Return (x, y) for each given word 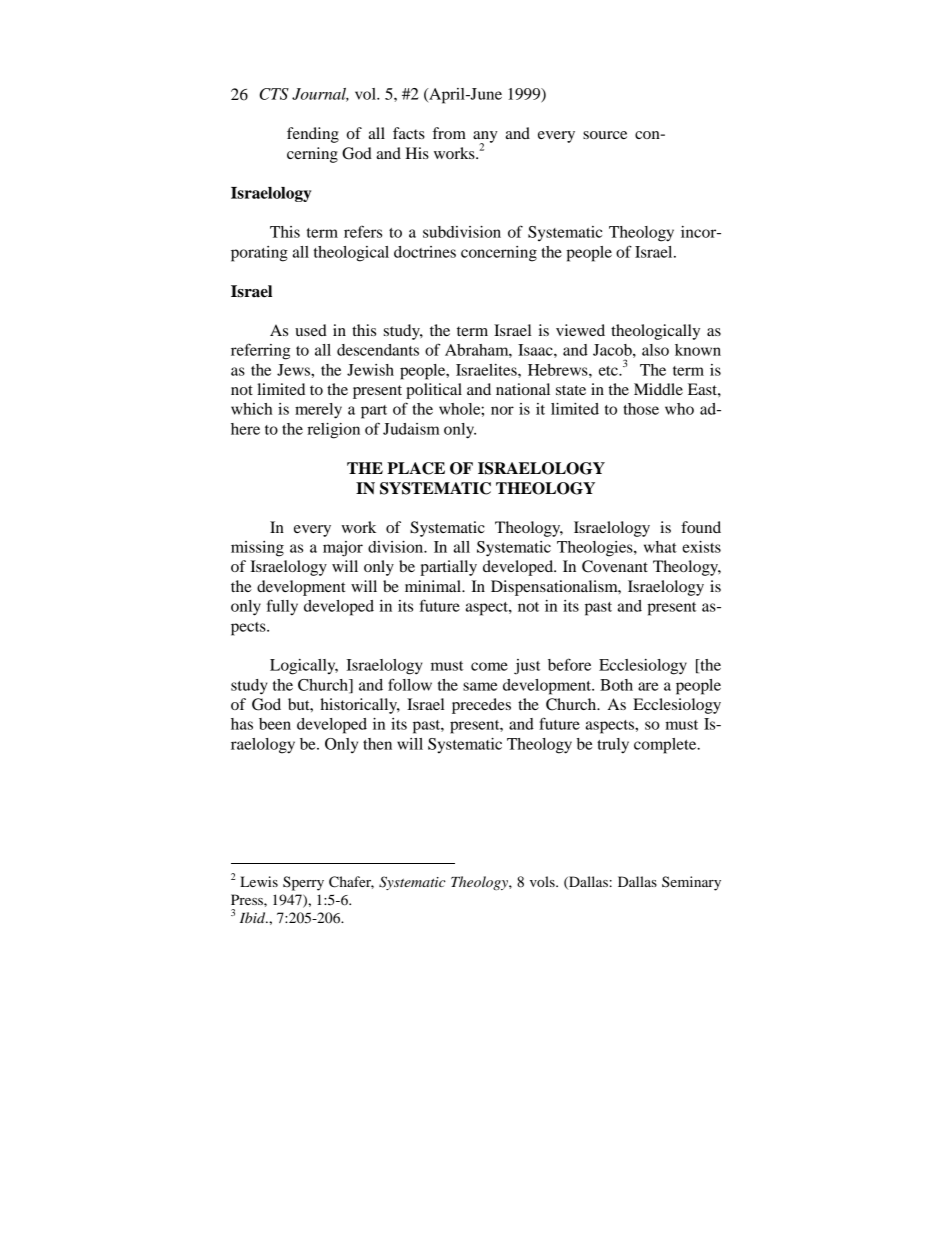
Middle (658, 389)
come (489, 666)
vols (543, 881)
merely (318, 411)
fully (282, 607)
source (605, 135)
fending (313, 135)
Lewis (259, 881)
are (648, 686)
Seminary (691, 883)
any (485, 138)
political (434, 391)
